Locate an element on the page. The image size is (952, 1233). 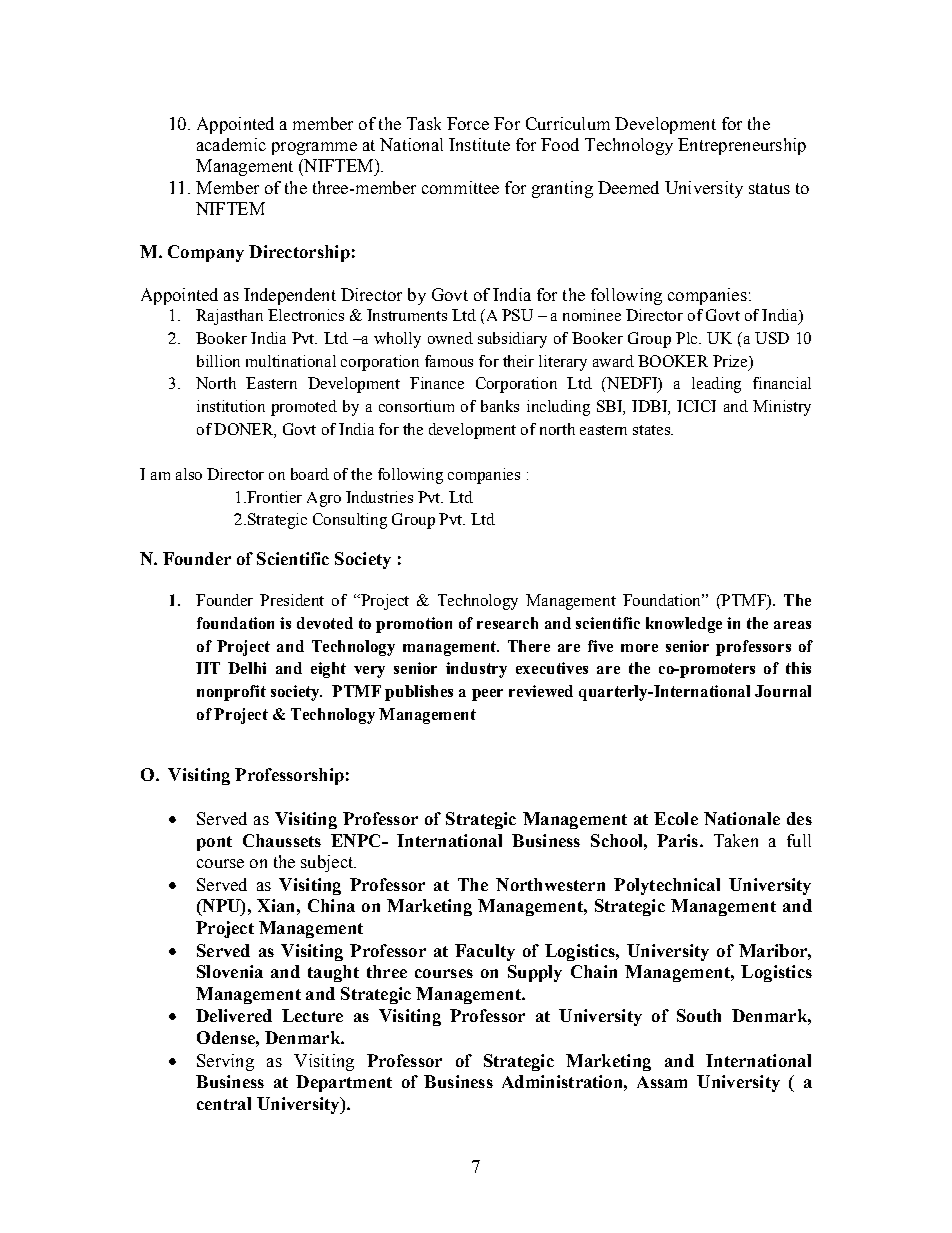
leading is located at coordinates (716, 385).
